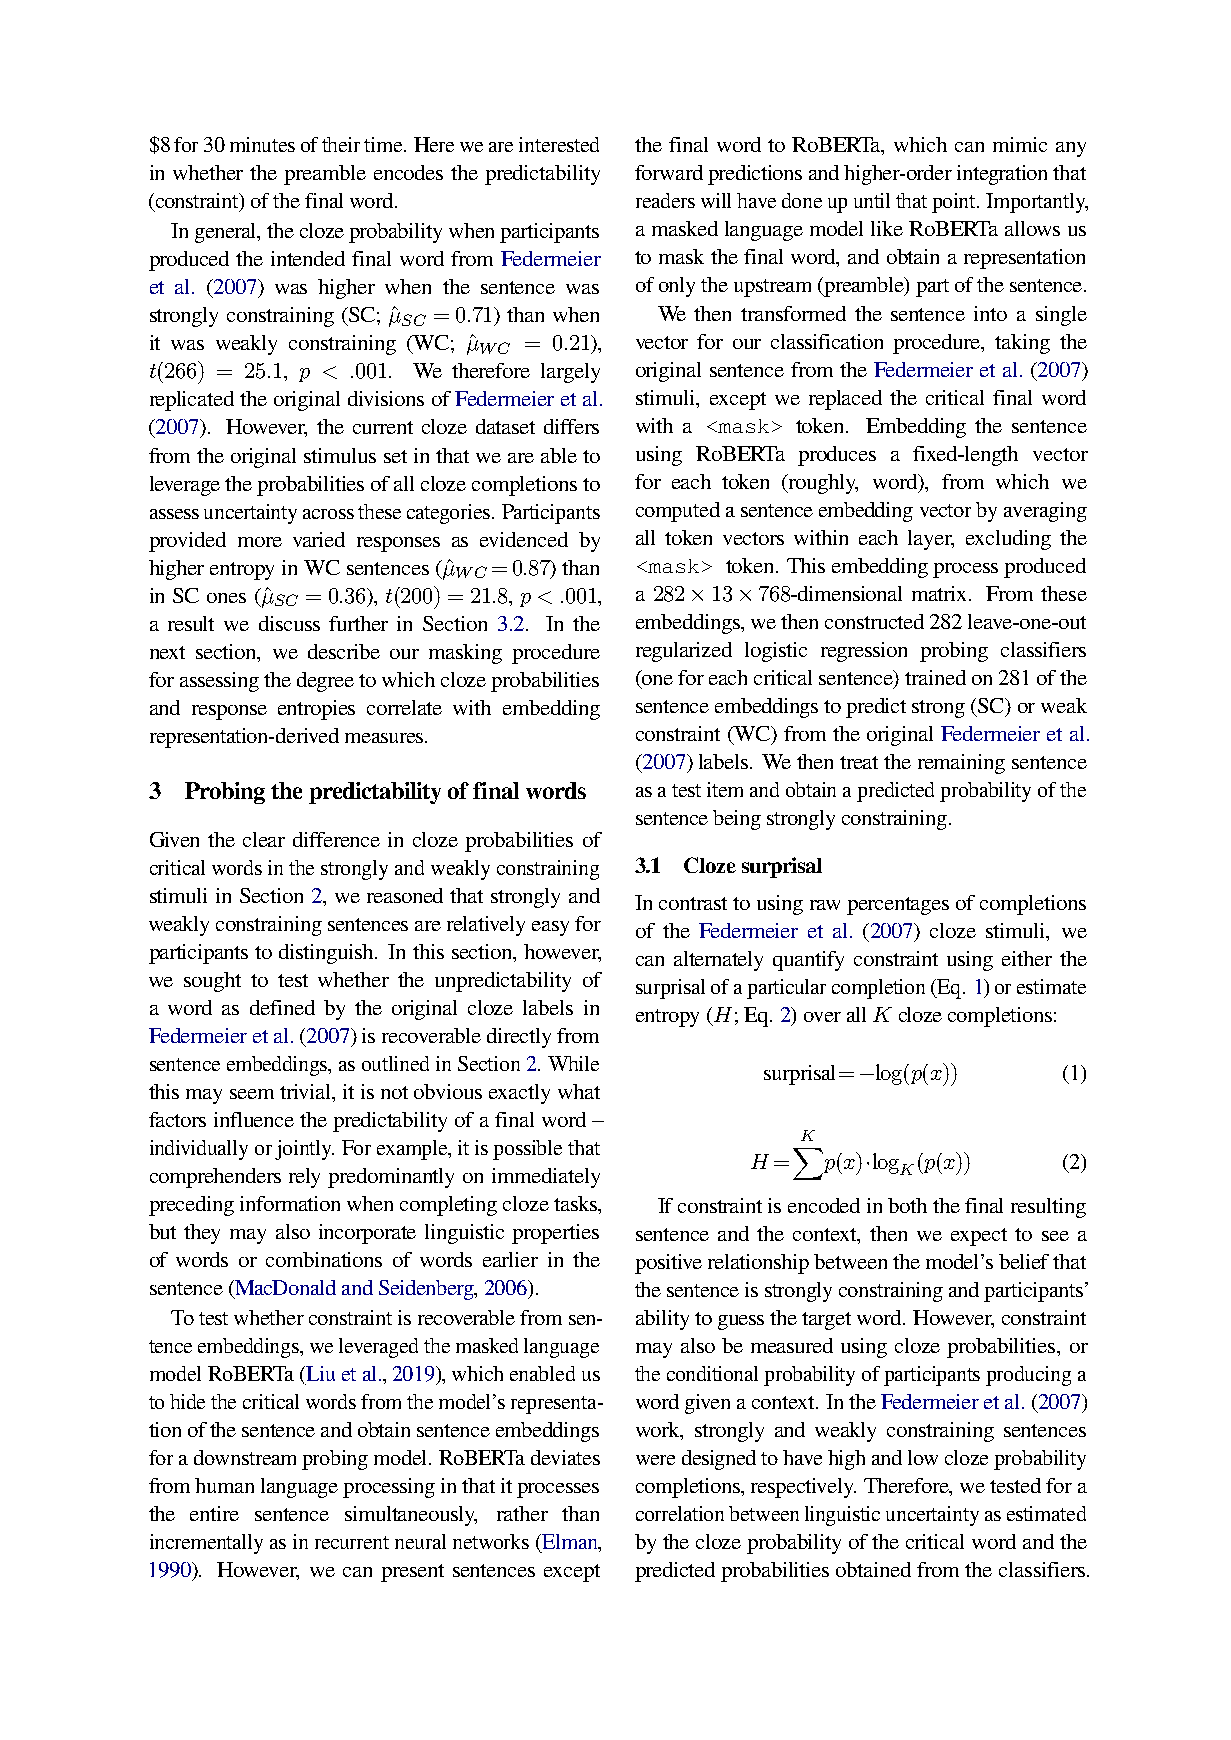 The height and width of the page is (1740, 1231). Describe the element at coordinates (693, 903) in the page. I see `contrast` at that location.
